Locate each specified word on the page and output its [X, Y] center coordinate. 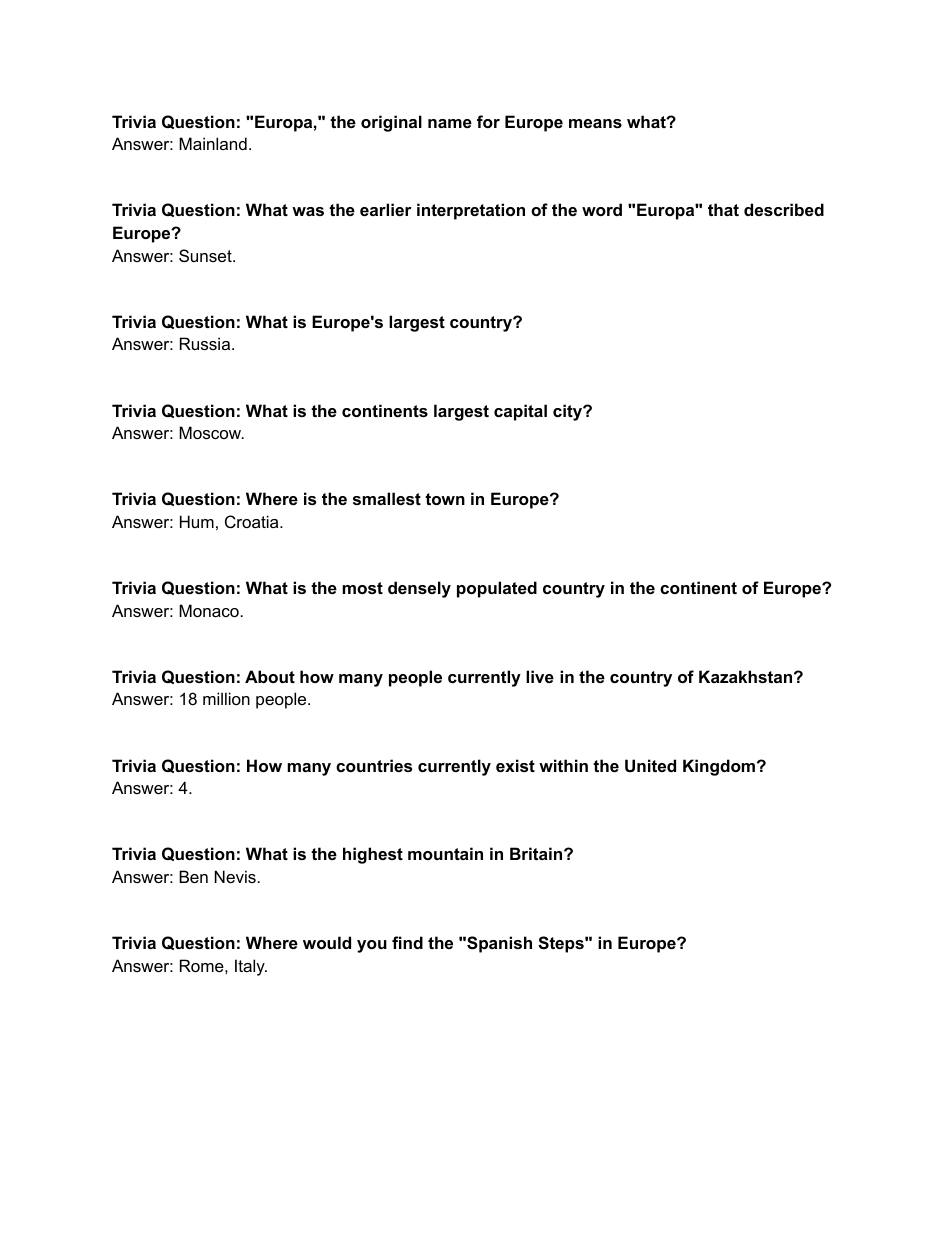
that [723, 209]
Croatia [253, 521]
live [540, 676]
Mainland [213, 143]
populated [497, 589]
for [488, 121]
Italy [251, 967]
